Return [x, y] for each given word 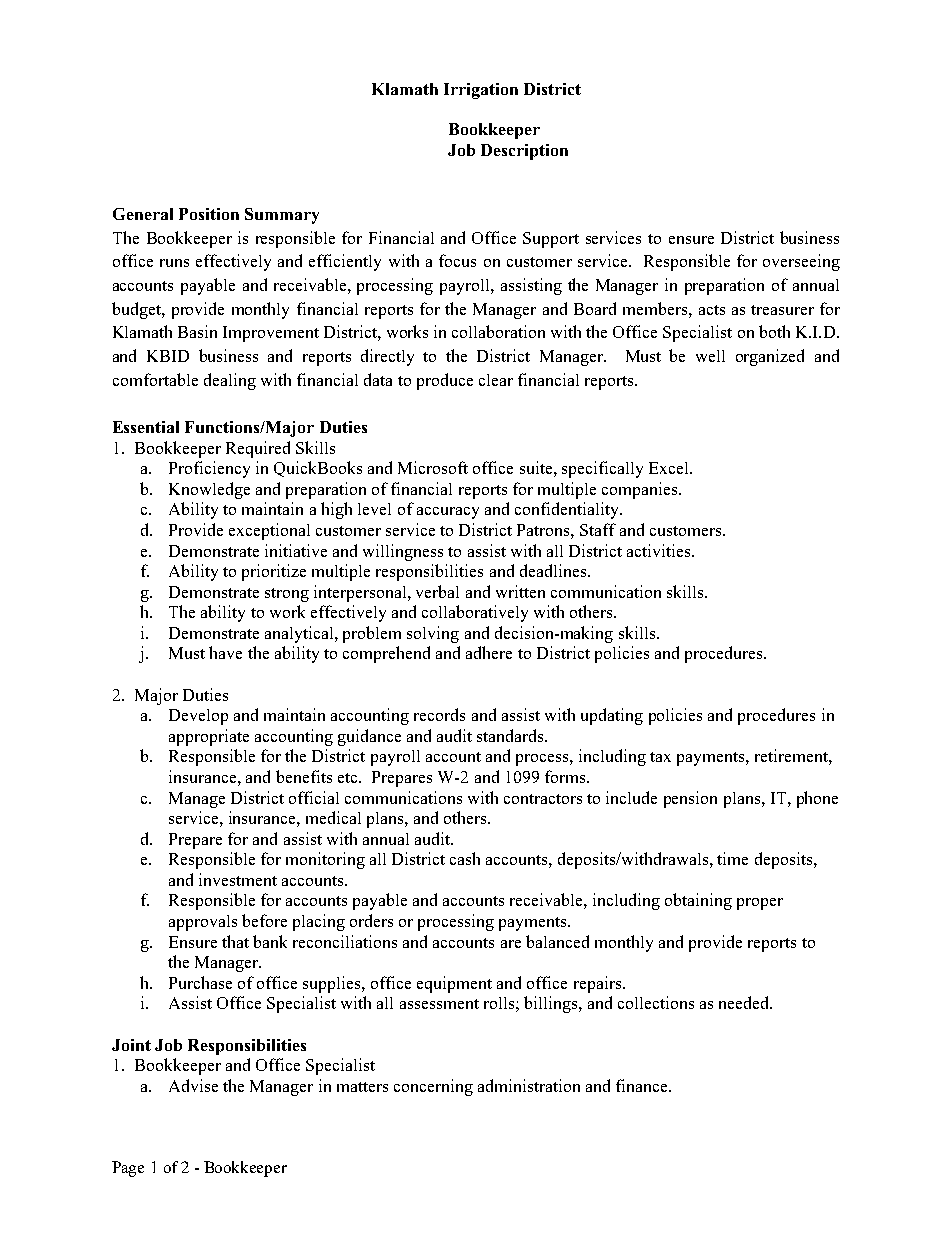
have [225, 652]
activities [660, 550]
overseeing [801, 262]
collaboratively [475, 613]
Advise [193, 1085]
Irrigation [481, 91]
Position [209, 214]
